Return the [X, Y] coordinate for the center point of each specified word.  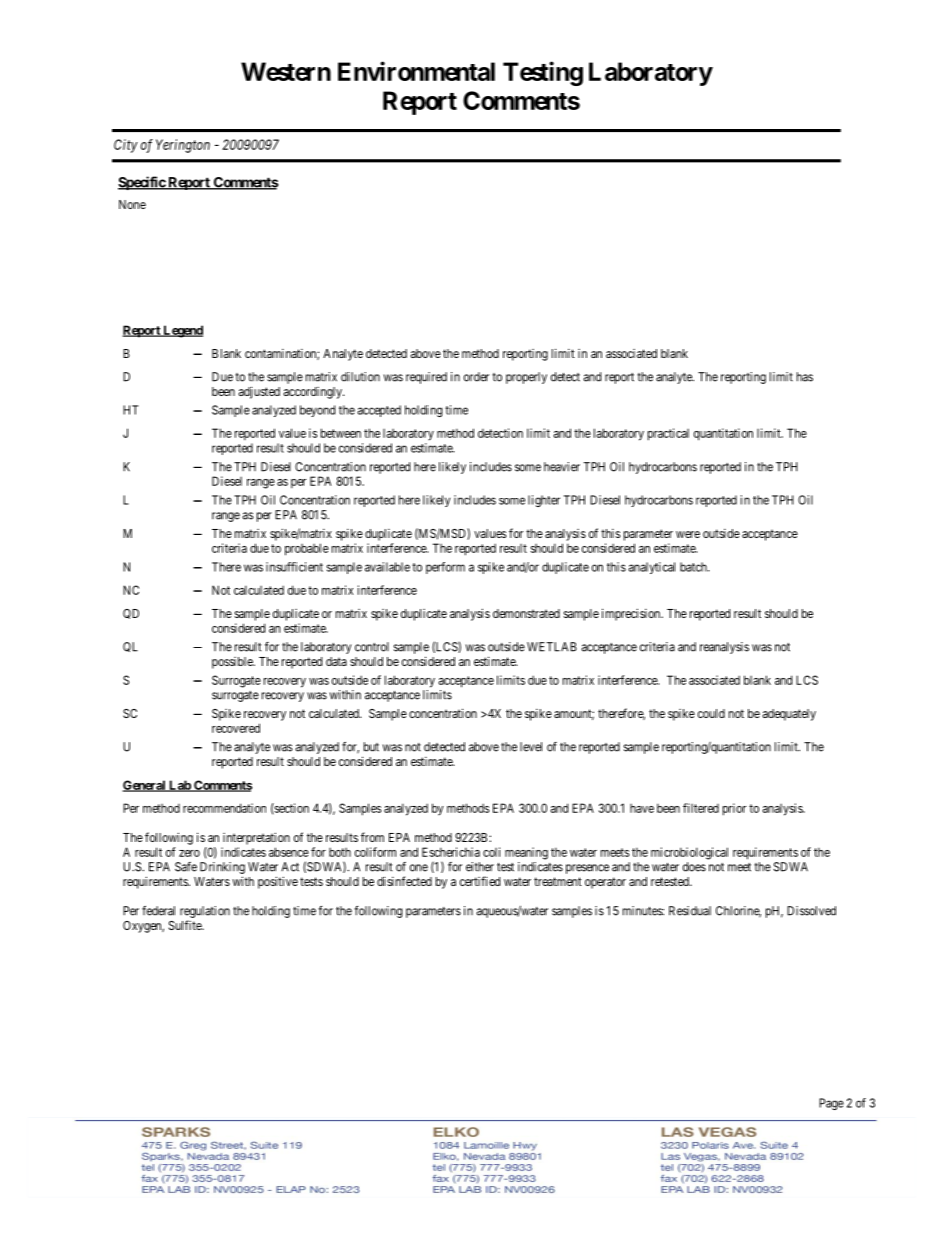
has [805, 377]
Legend [182, 331]
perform [445, 568]
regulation [205, 913]
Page [831, 1104]
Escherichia [451, 852]
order [476, 377]
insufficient [294, 567]
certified [480, 881]
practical [668, 434]
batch [694, 567]
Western [286, 71]
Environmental [416, 71]
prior [734, 809]
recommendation [224, 808]
